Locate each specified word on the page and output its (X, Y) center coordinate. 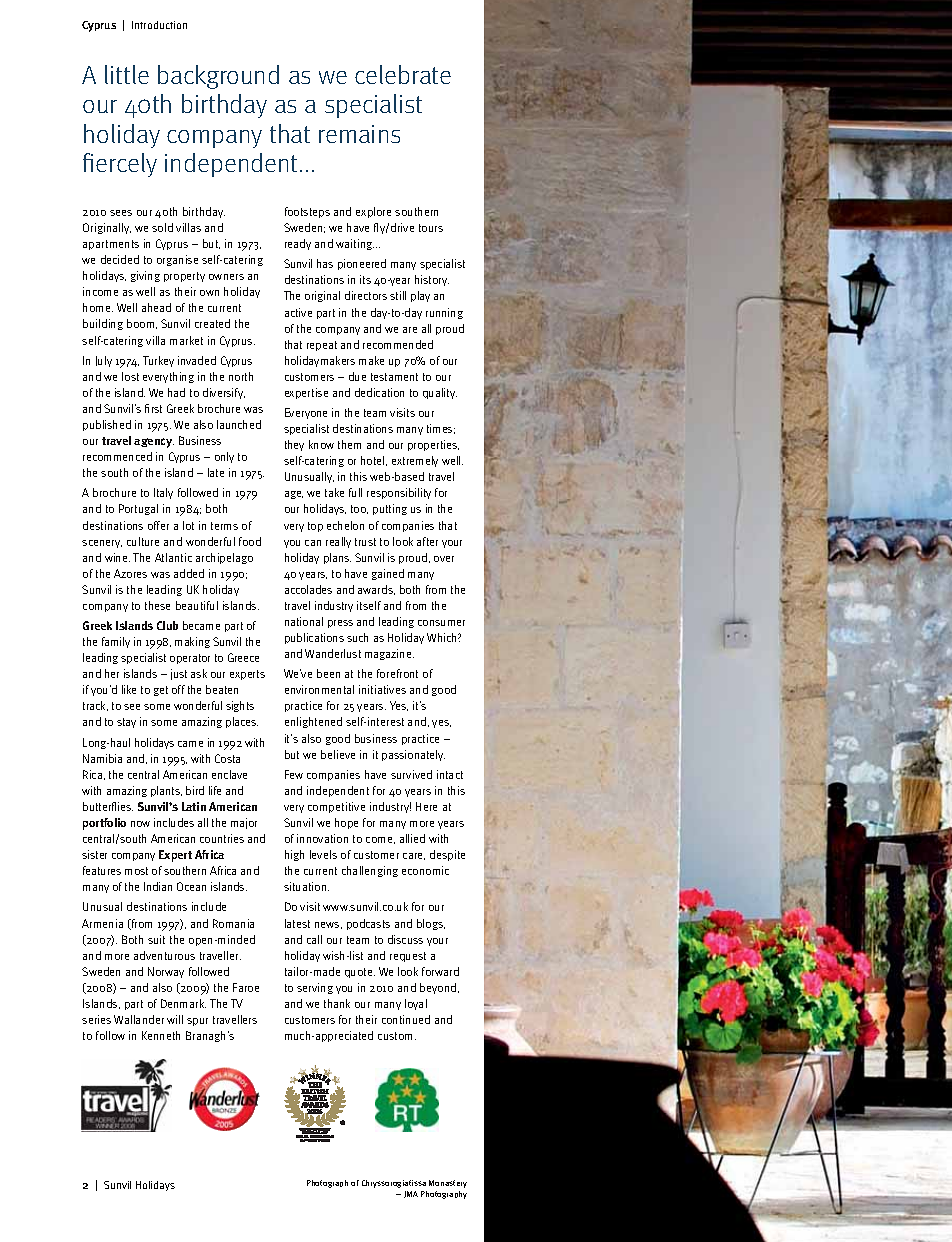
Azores (130, 573)
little (127, 74)
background (218, 77)
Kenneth (161, 1035)
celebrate (403, 74)
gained (388, 574)
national (304, 621)
